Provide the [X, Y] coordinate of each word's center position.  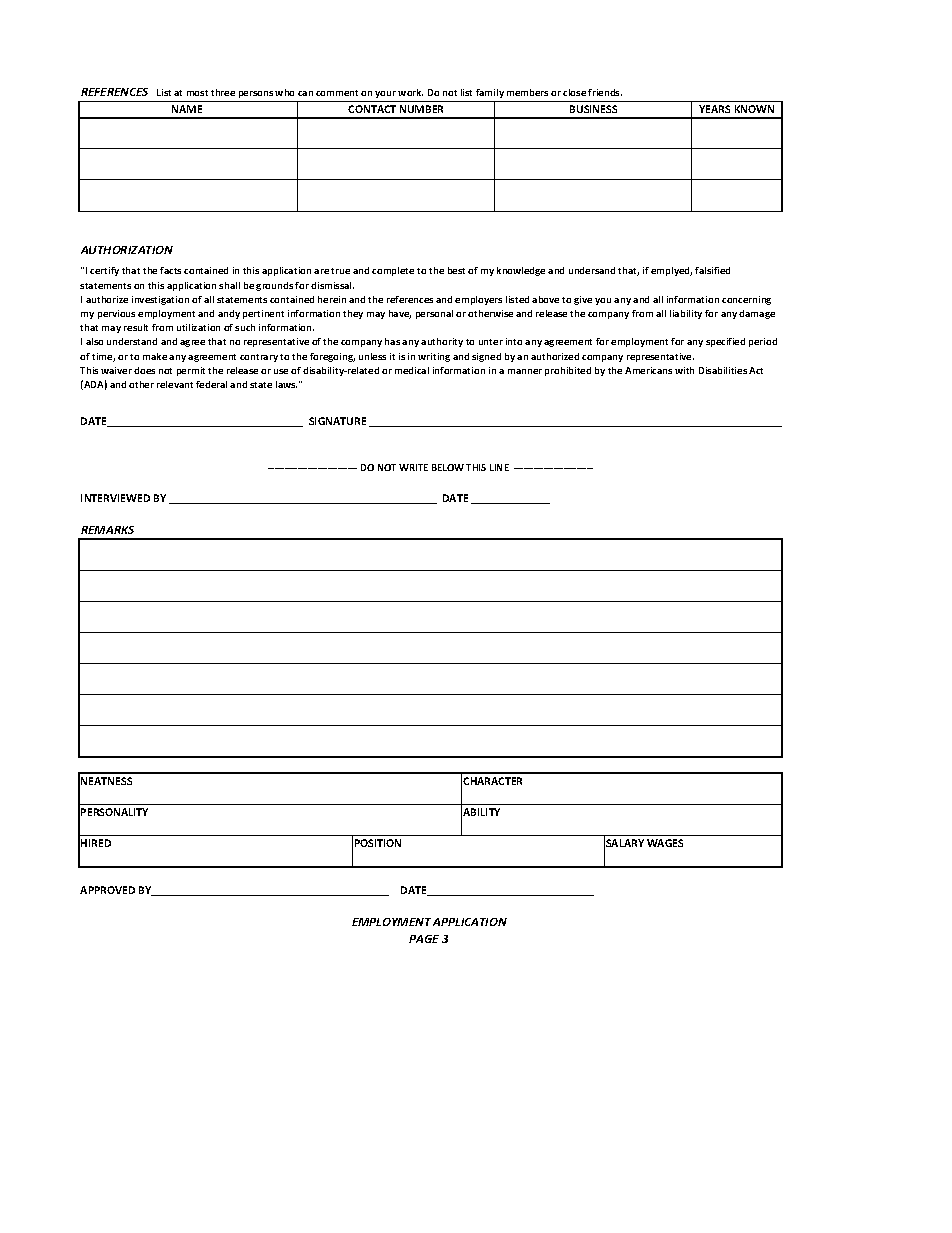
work [410, 92]
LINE [499, 467]
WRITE [413, 467]
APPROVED [107, 890]
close [574, 92]
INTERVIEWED [115, 498]
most [197, 93]
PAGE [424, 939]
